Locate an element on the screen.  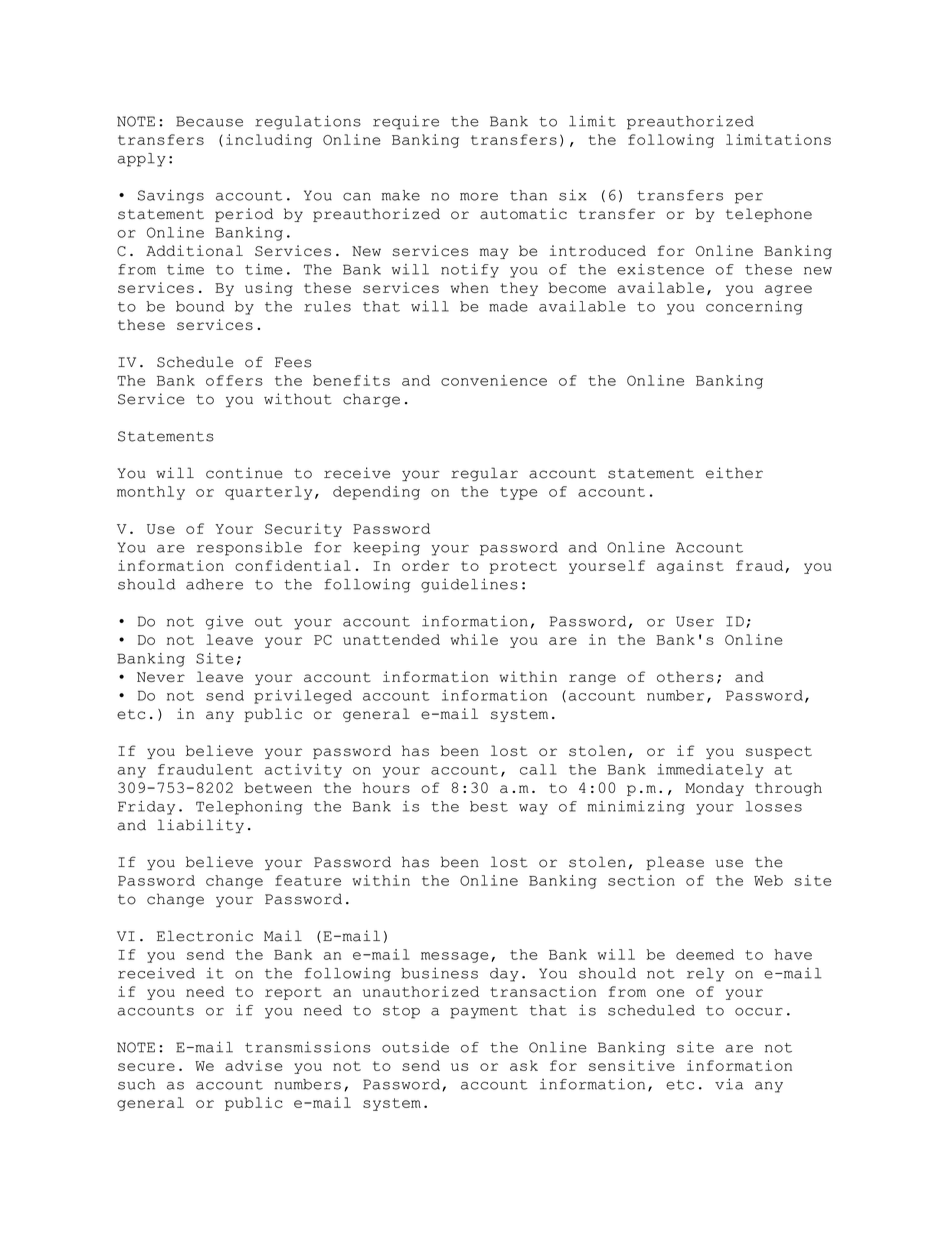
guidelines is located at coordinates (469, 585).
